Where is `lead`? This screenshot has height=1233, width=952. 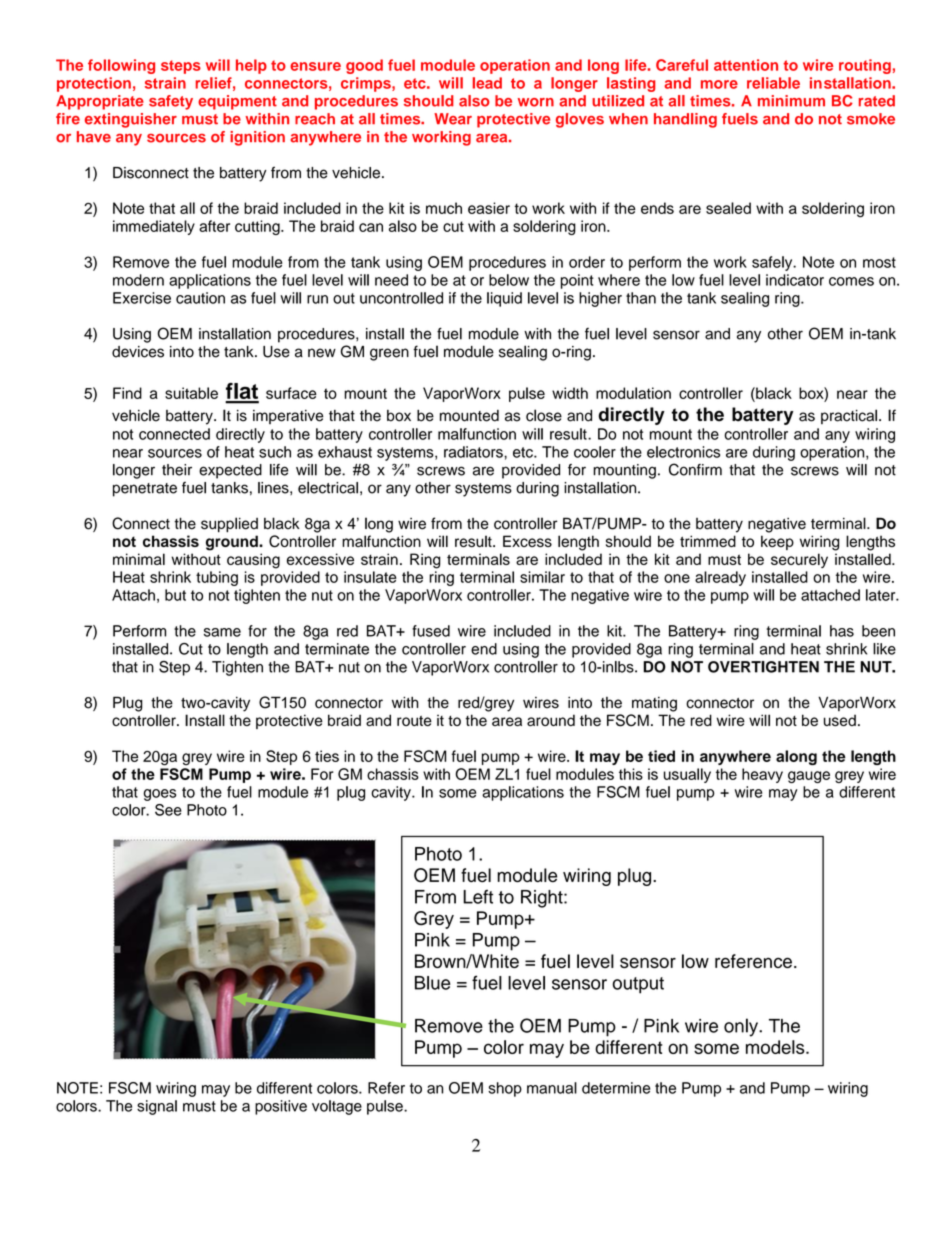 lead is located at coordinates (487, 83).
